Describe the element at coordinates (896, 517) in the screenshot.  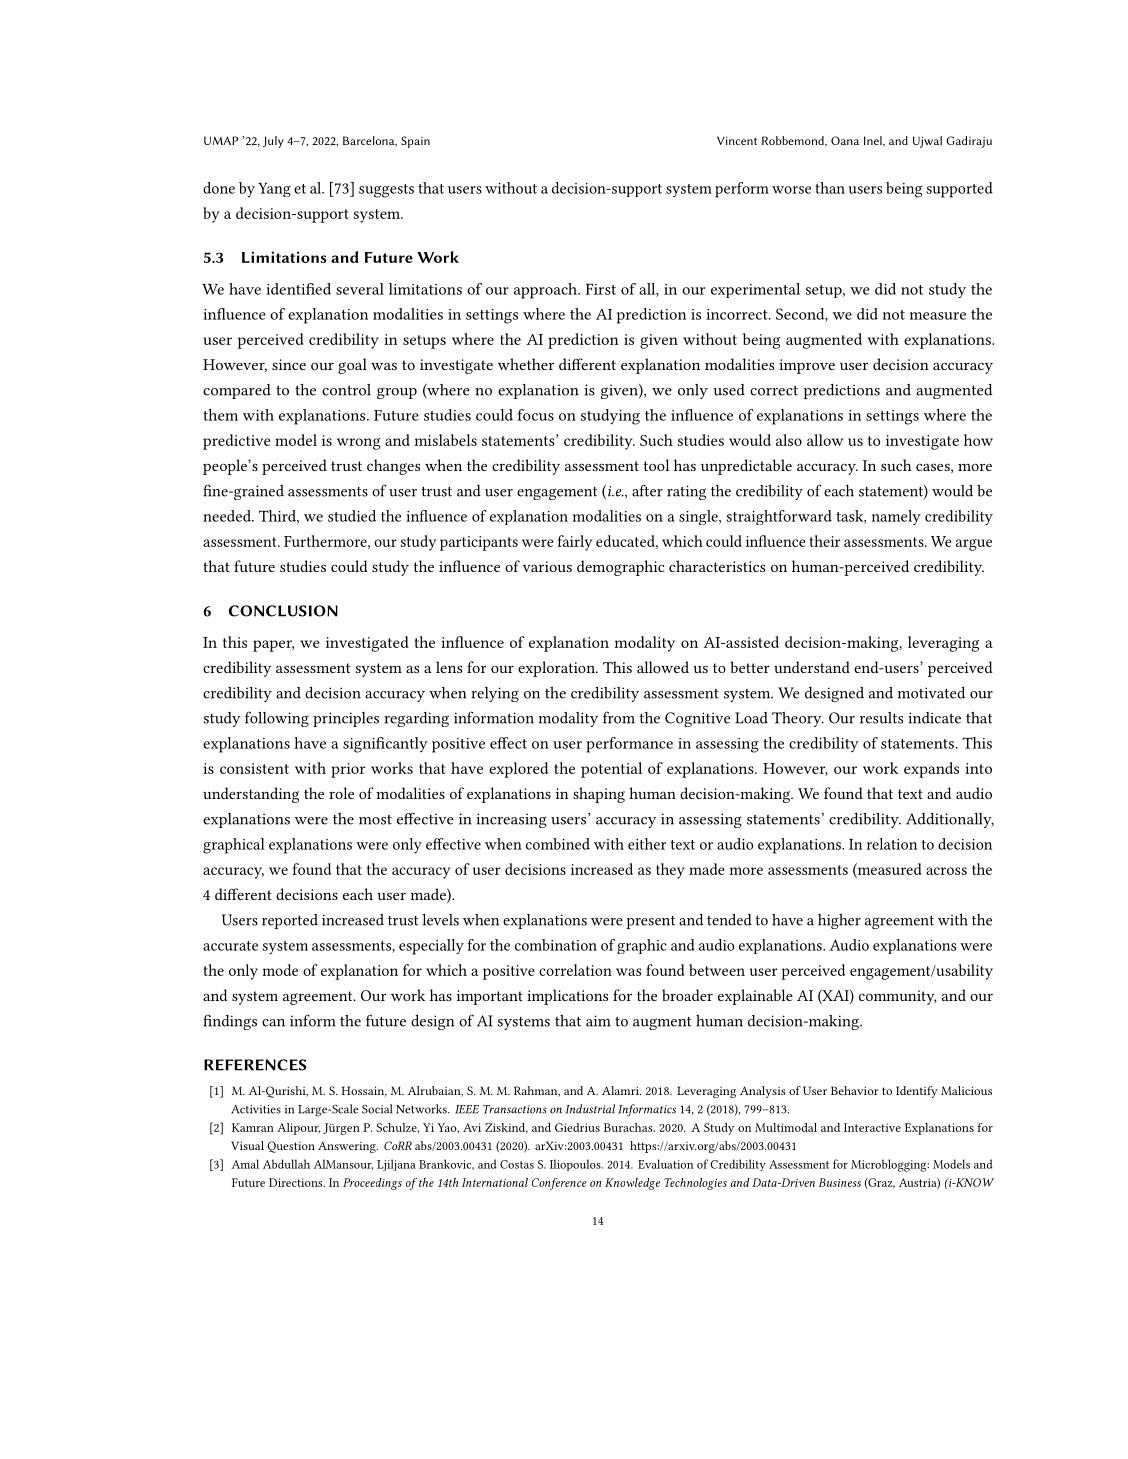
I see `namely` at that location.
